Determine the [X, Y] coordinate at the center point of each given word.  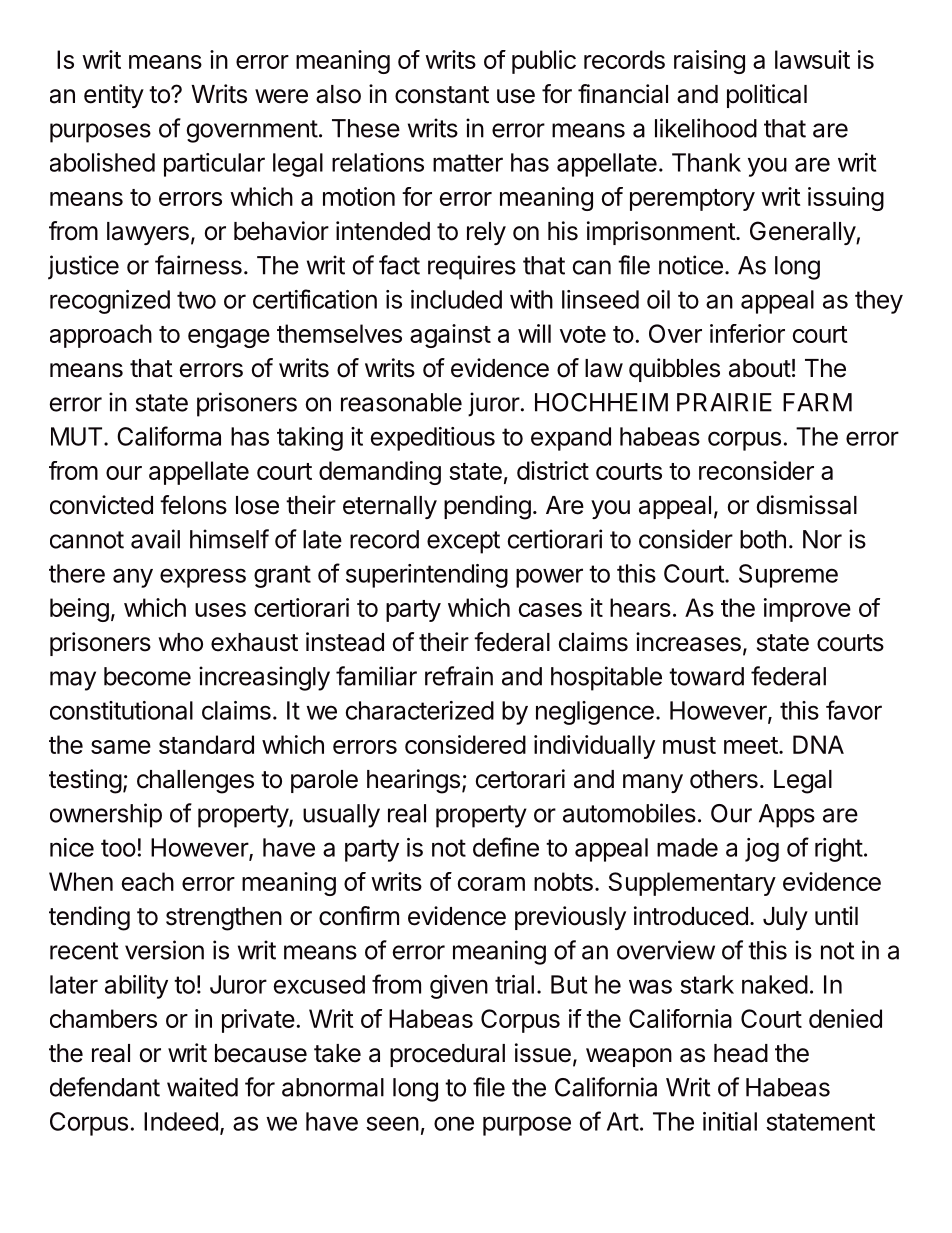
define [506, 847]
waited [202, 1087]
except [463, 542]
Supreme [788, 576]
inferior [747, 333]
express [203, 578]
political [767, 96]
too [118, 848]
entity [114, 96]
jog [762, 850]
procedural [447, 1055]
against [450, 336]
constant [442, 95]
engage [229, 338]
